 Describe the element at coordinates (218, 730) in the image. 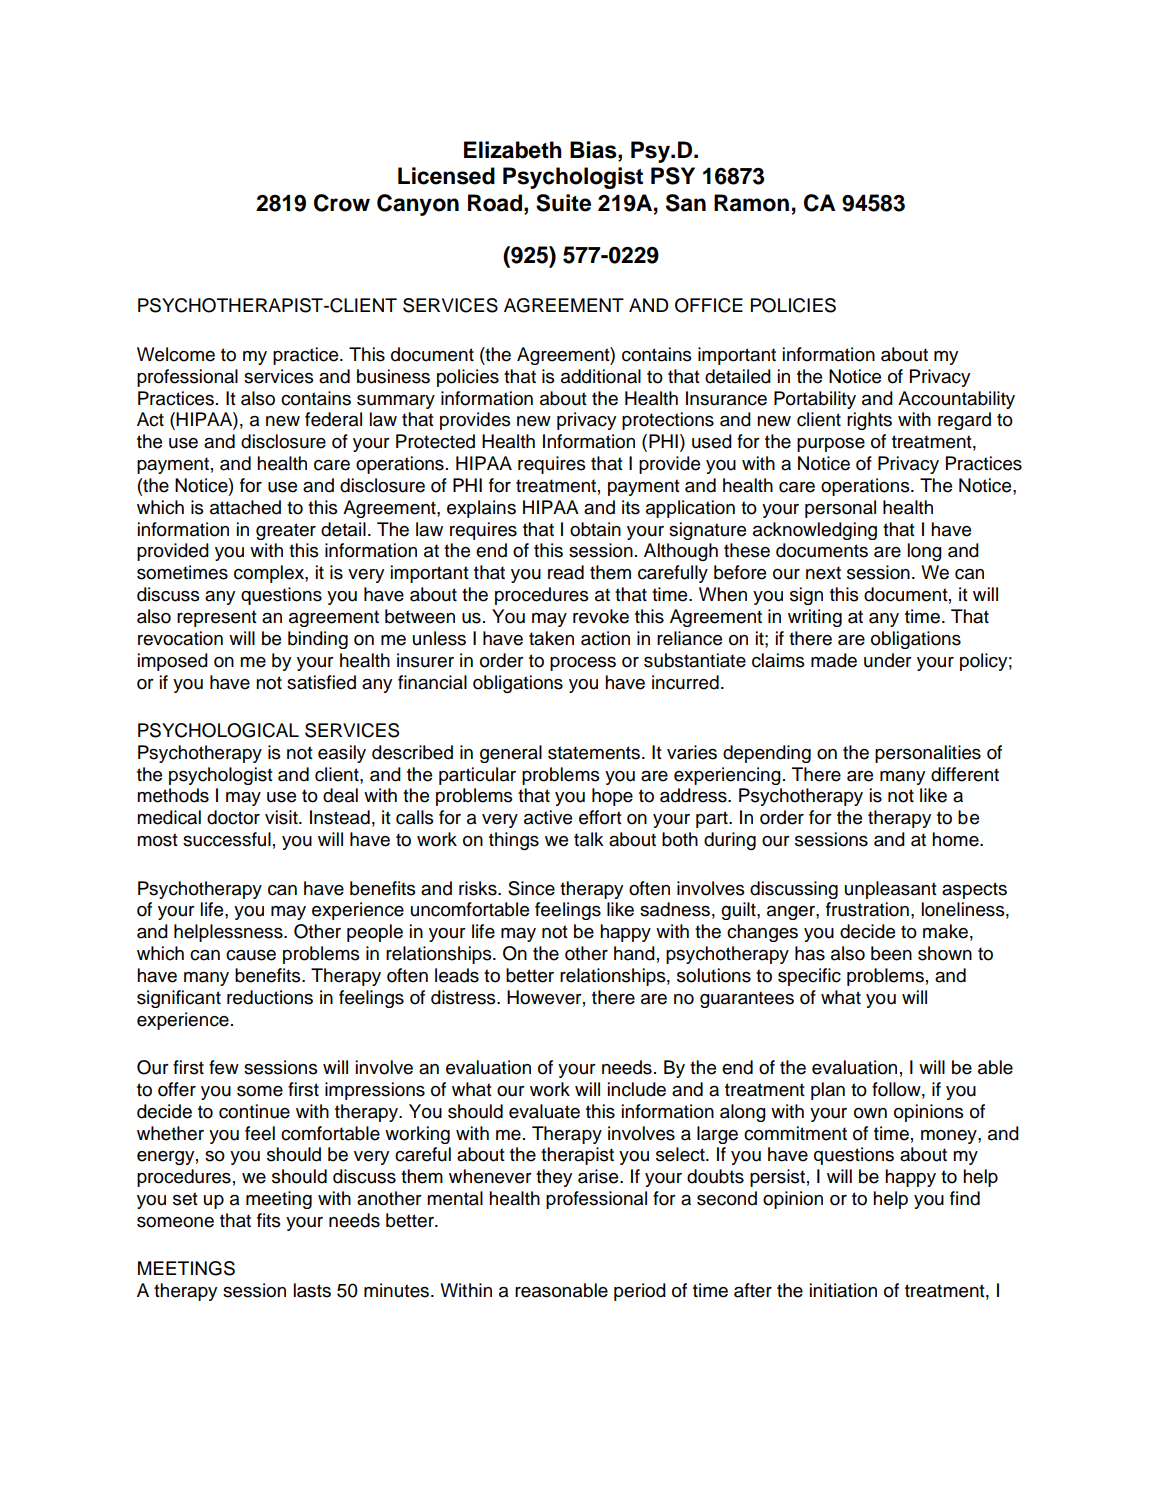

I see `PSYCHOLOGICAL` at that location.
